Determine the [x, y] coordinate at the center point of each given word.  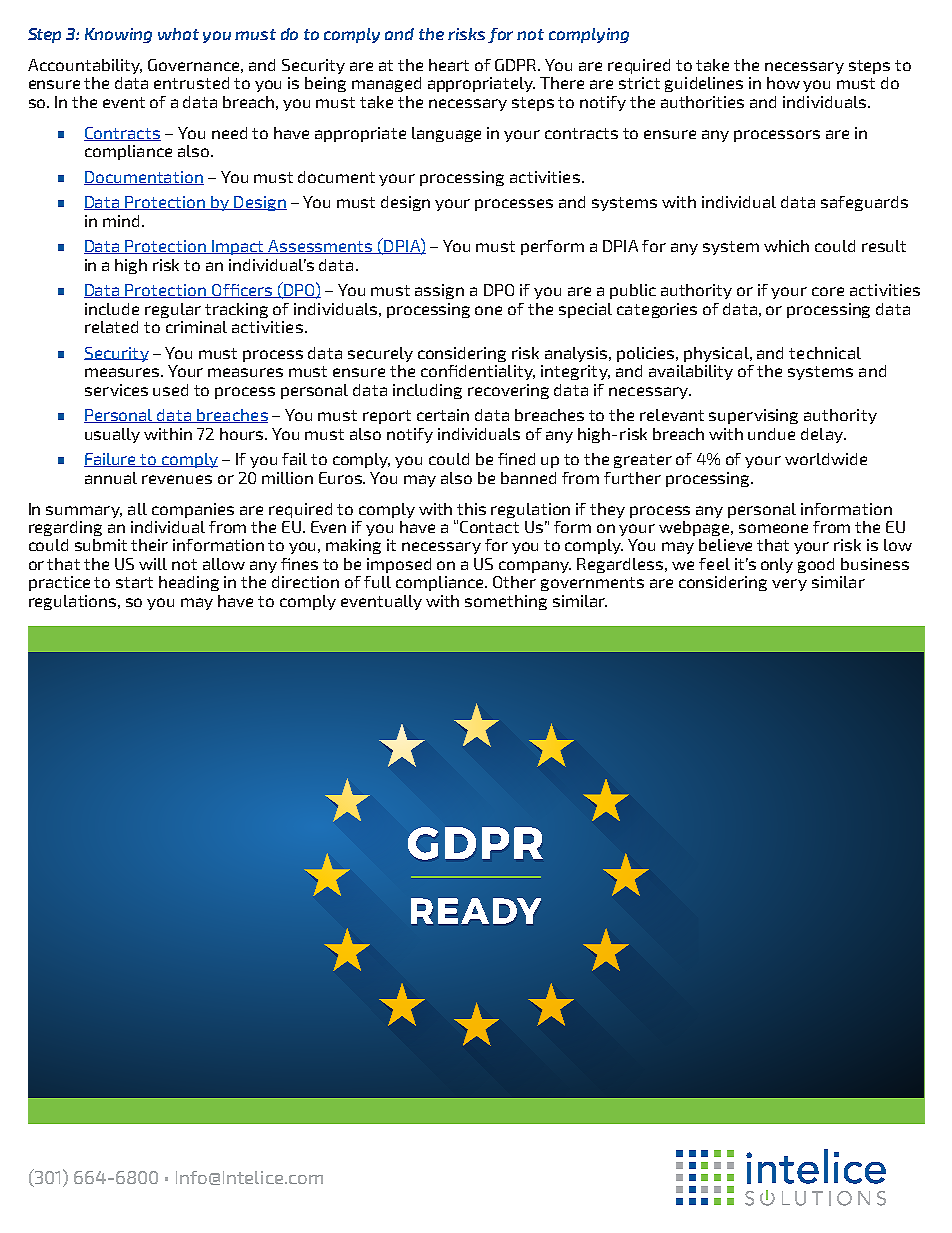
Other [514, 582]
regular [173, 310]
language [446, 134]
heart [449, 65]
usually [112, 435]
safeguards [864, 203]
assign [439, 291]
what [178, 34]
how [783, 83]
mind [121, 221]
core [828, 291]
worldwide [826, 459]
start [134, 582]
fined [516, 459]
